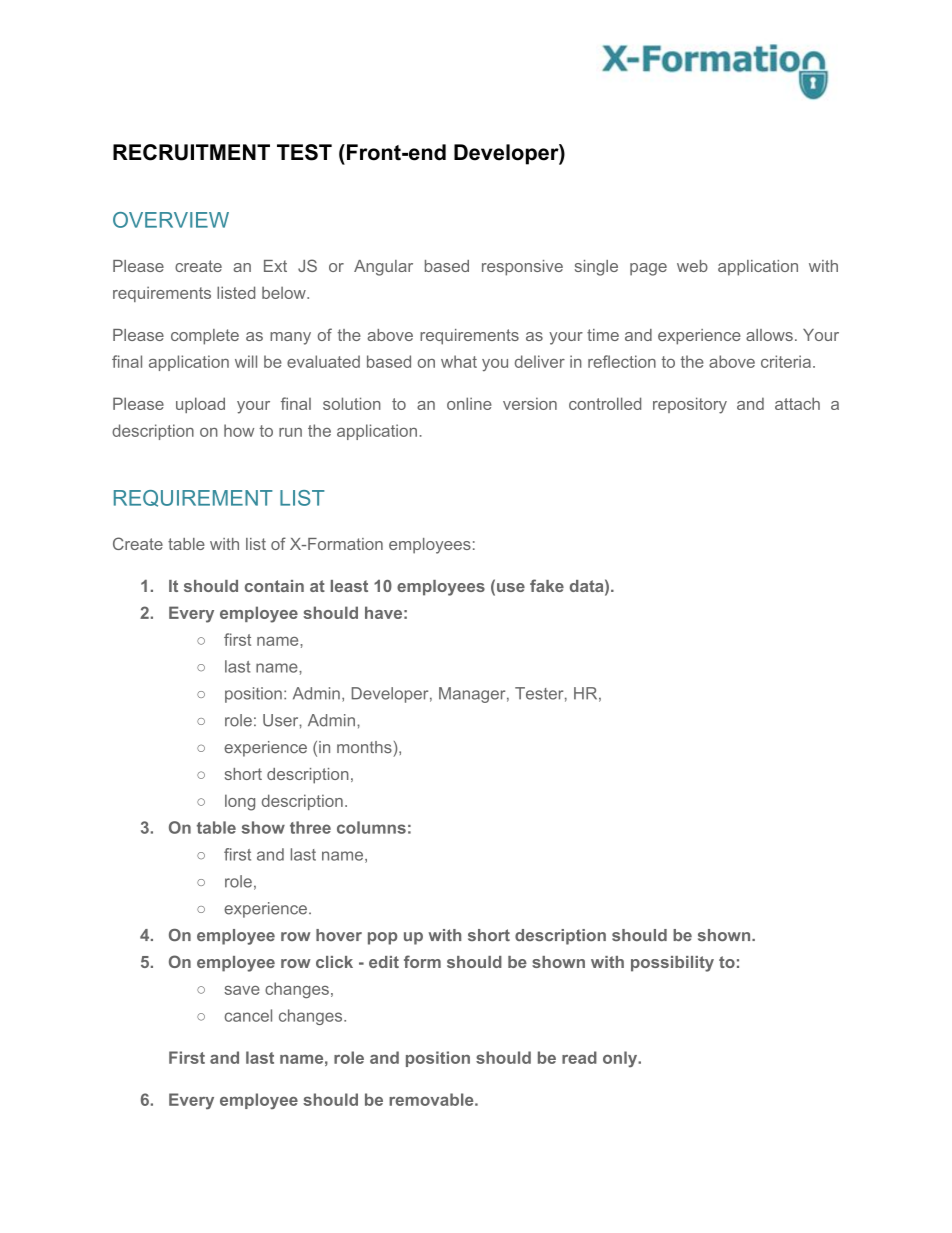 The image size is (952, 1233). What do you see at coordinates (248, 1015) in the image?
I see `cancel` at bounding box center [248, 1015].
